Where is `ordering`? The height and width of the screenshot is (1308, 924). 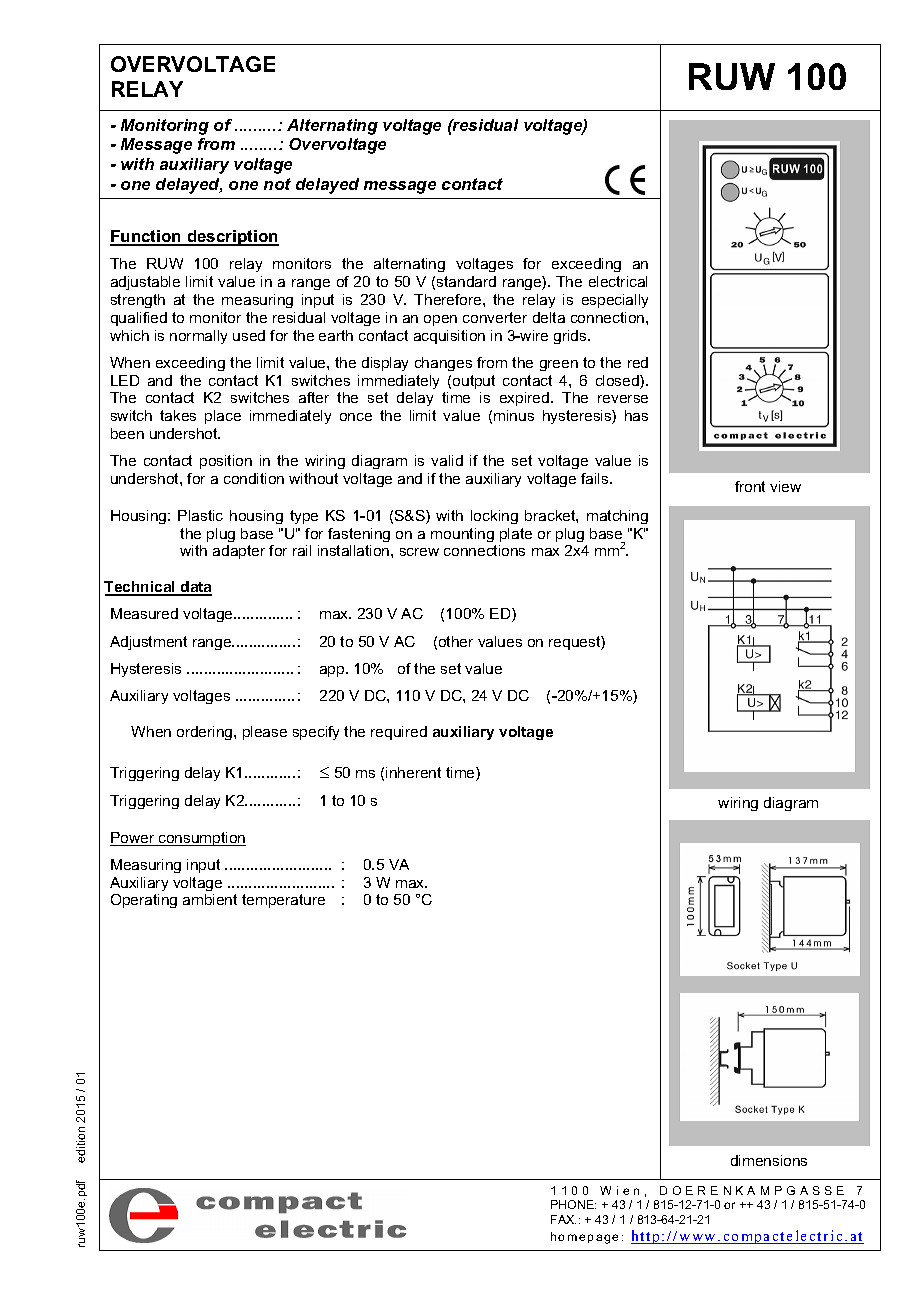
ordering is located at coordinates (206, 733).
